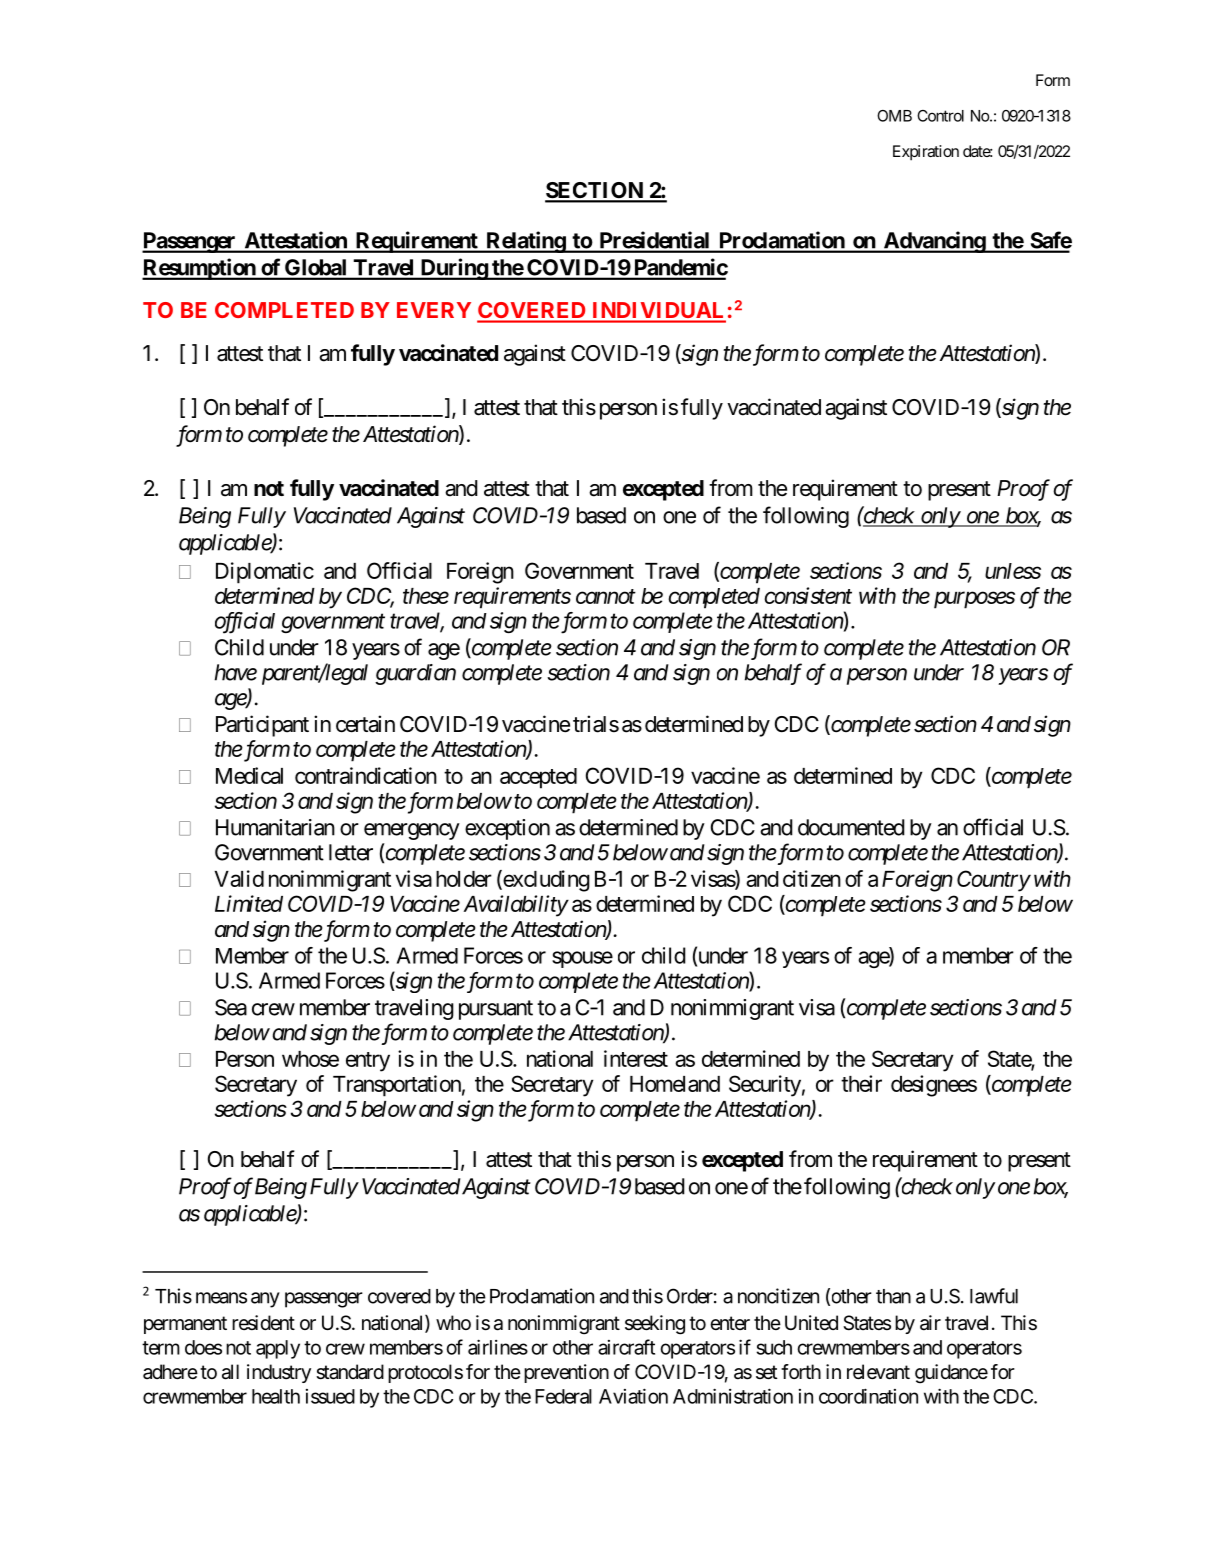 The image size is (1212, 1568). Describe the element at coordinates (851, 827) in the page. I see `documented` at that location.
